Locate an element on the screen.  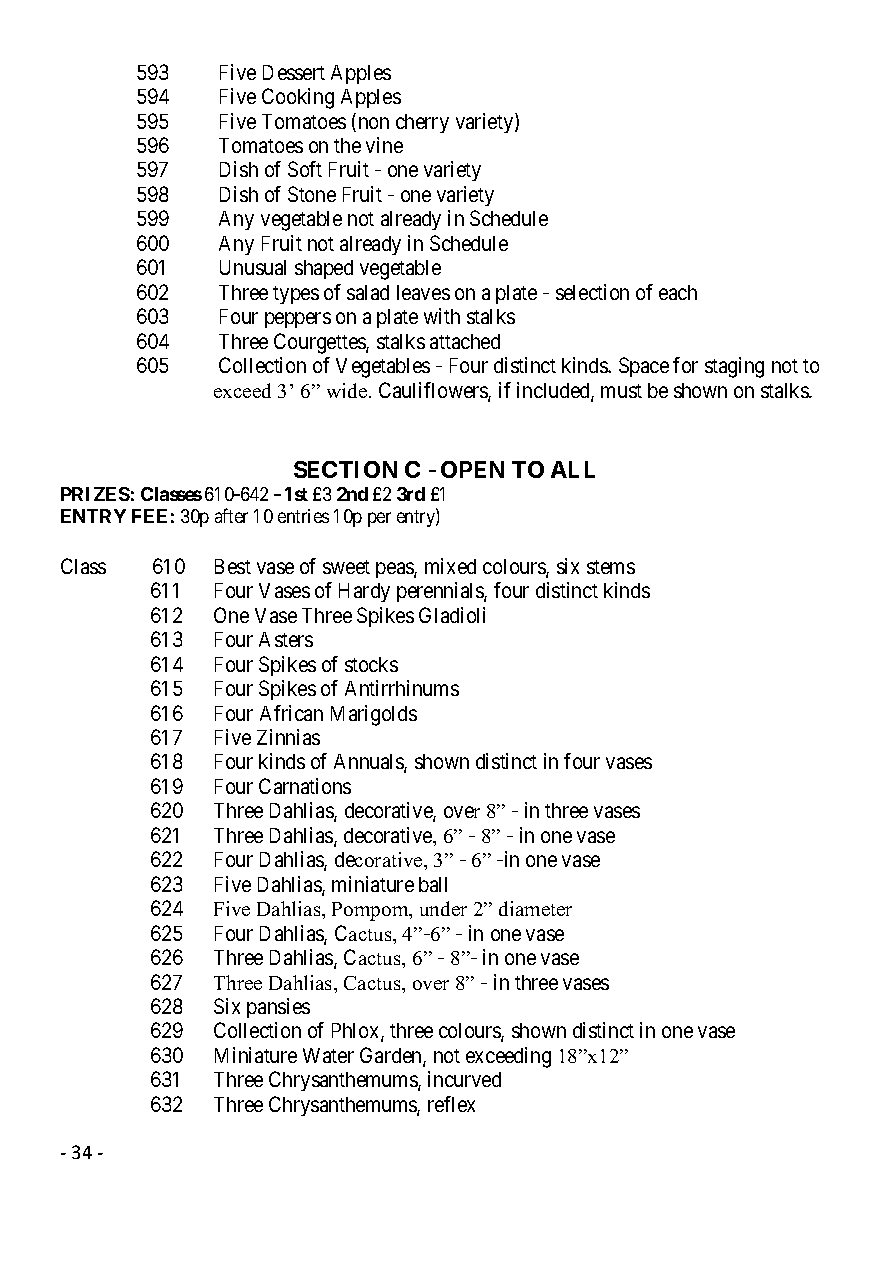
ball is located at coordinates (433, 884).
